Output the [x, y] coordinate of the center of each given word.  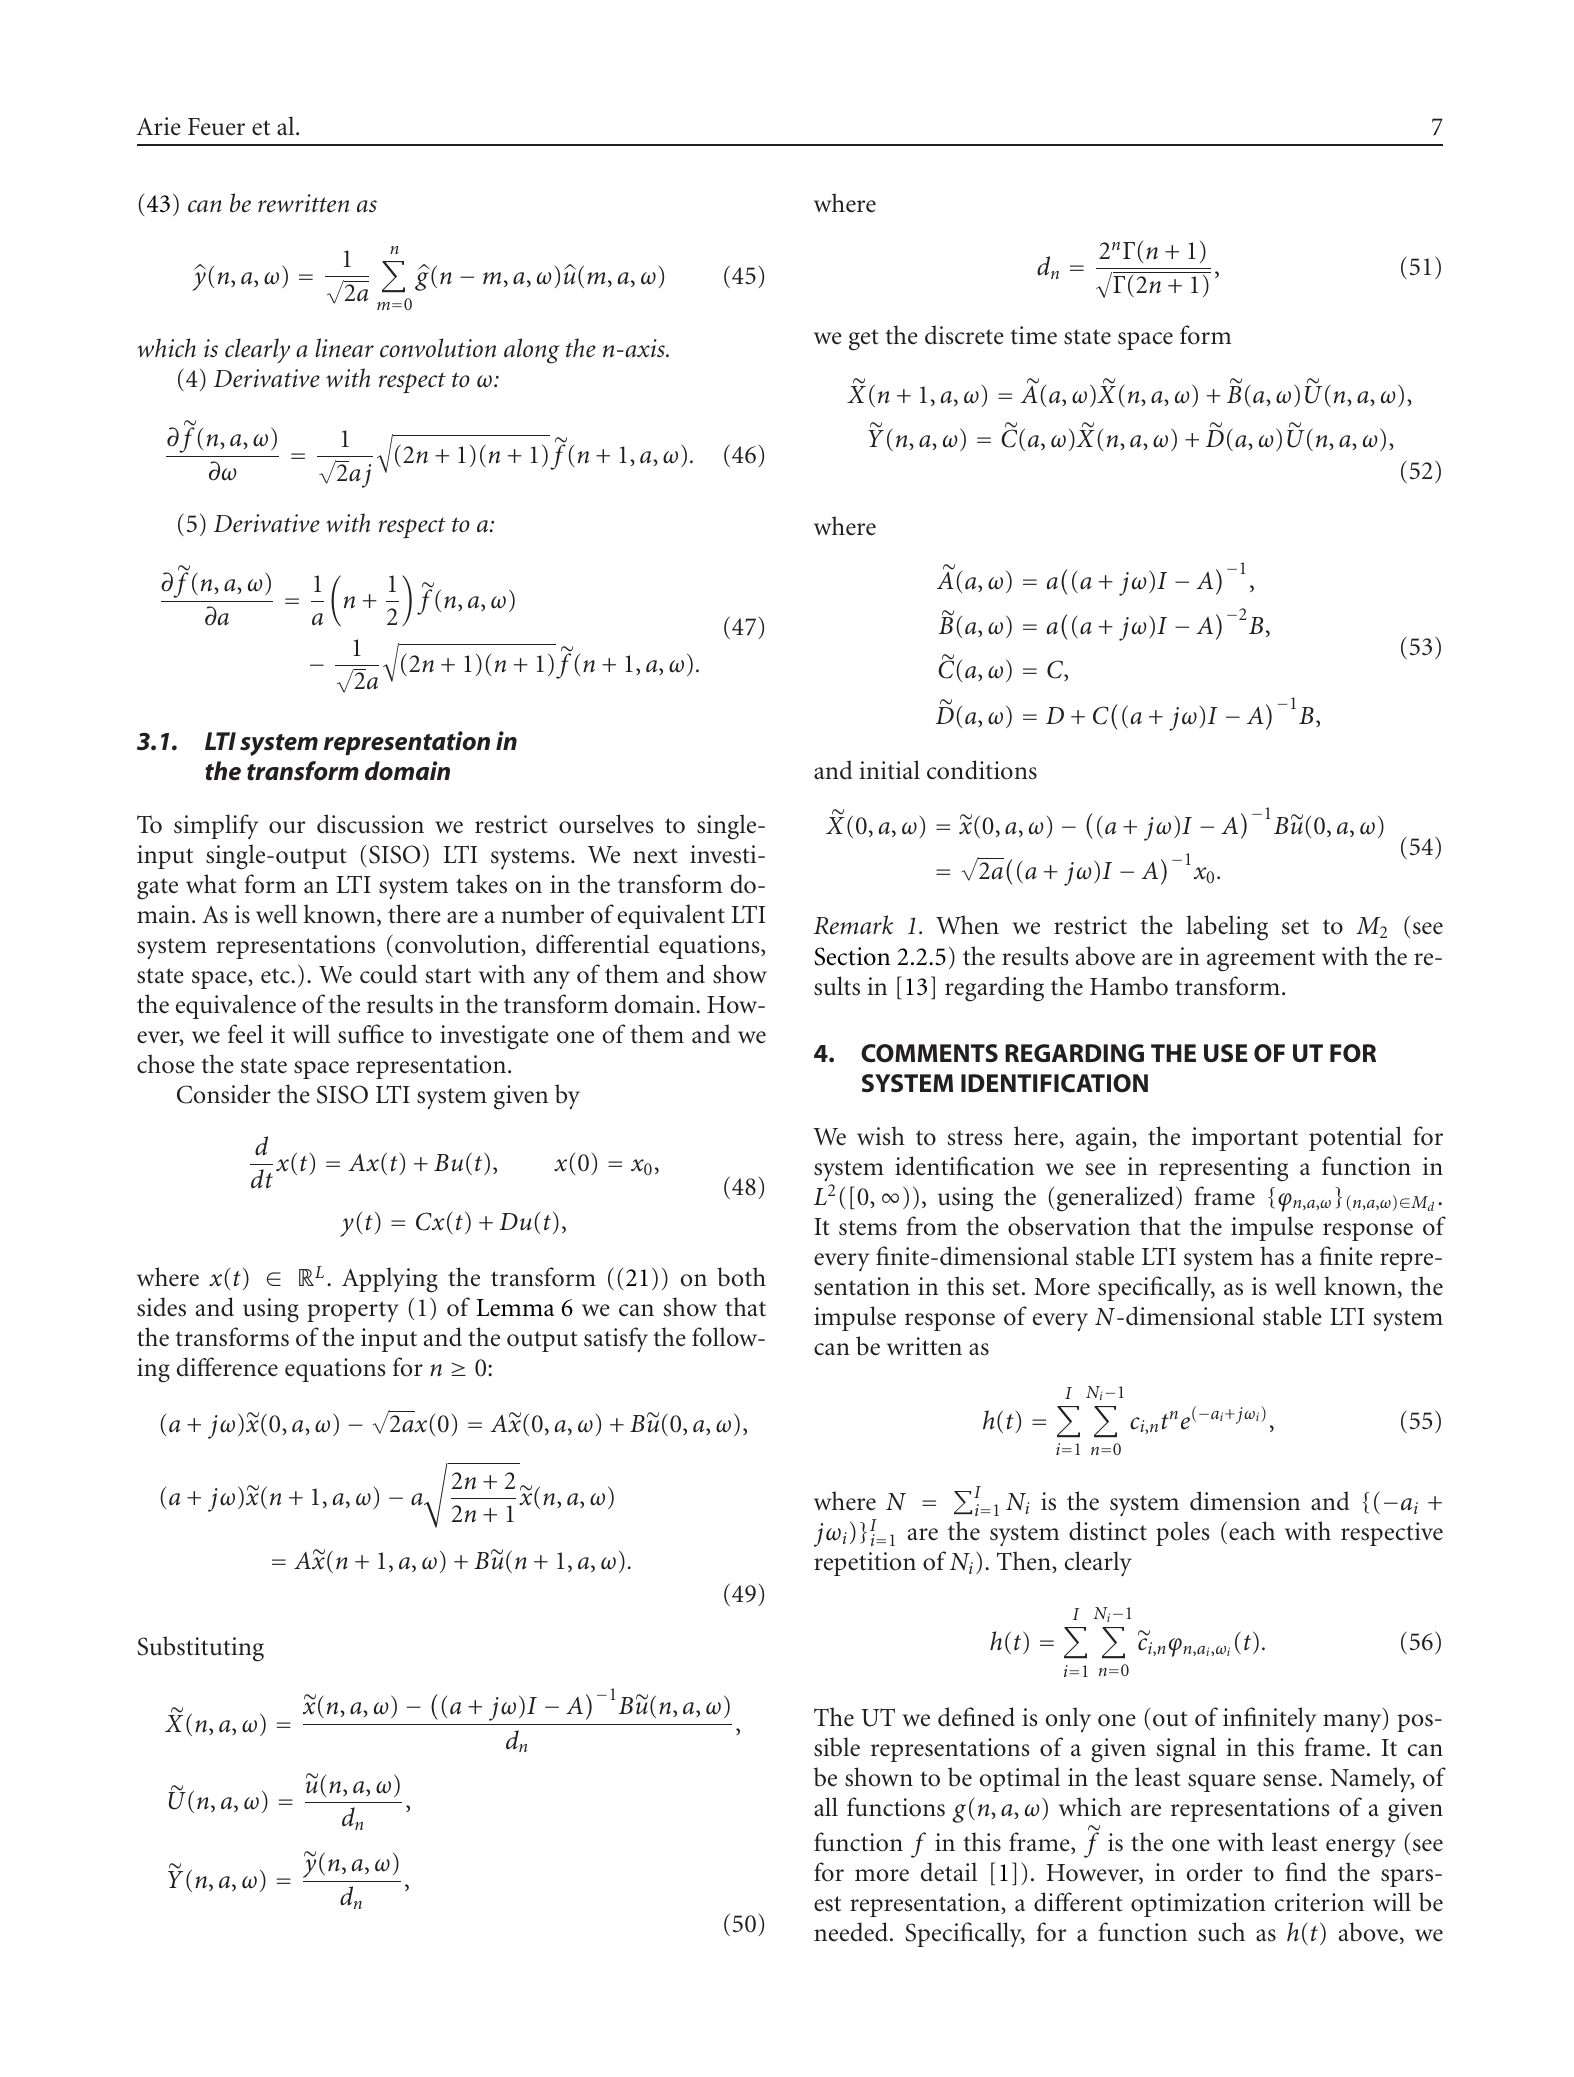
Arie [158, 126]
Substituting [200, 1649]
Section [852, 956]
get [864, 340]
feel [245, 1034]
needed [852, 1932]
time [1033, 335]
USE [1225, 1053]
